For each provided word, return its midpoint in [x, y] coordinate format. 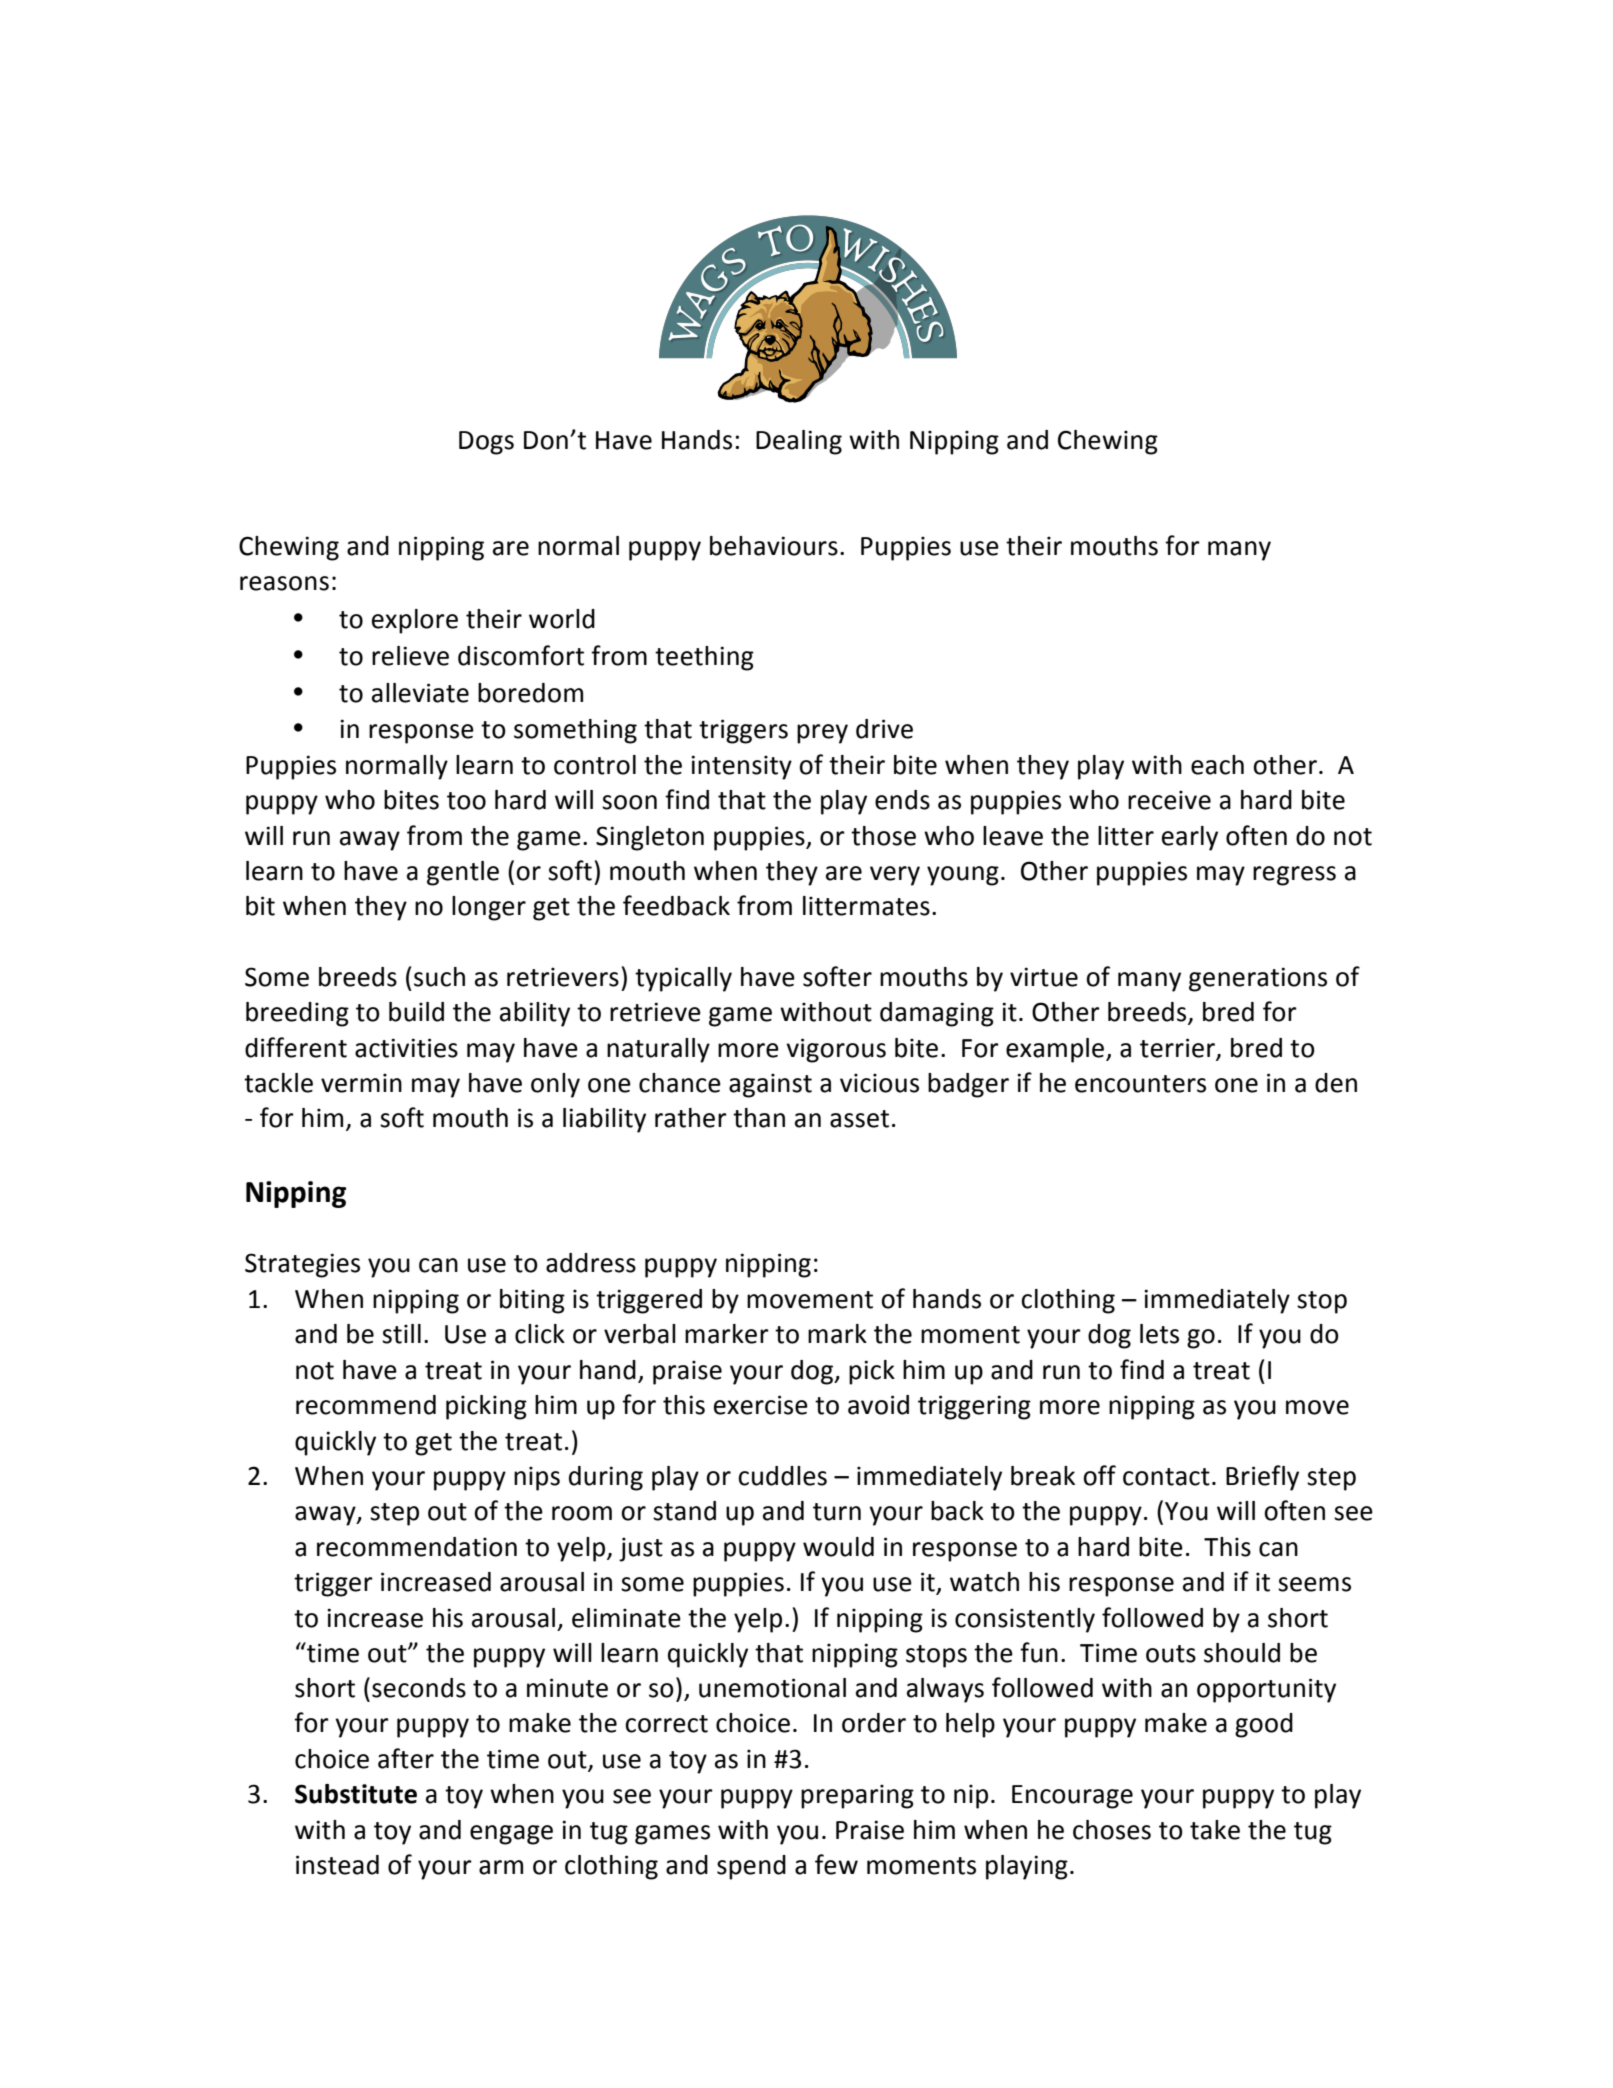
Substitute [356, 1794]
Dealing [799, 442]
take [1215, 1830]
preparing [857, 1796]
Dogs [486, 443]
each [1217, 765]
